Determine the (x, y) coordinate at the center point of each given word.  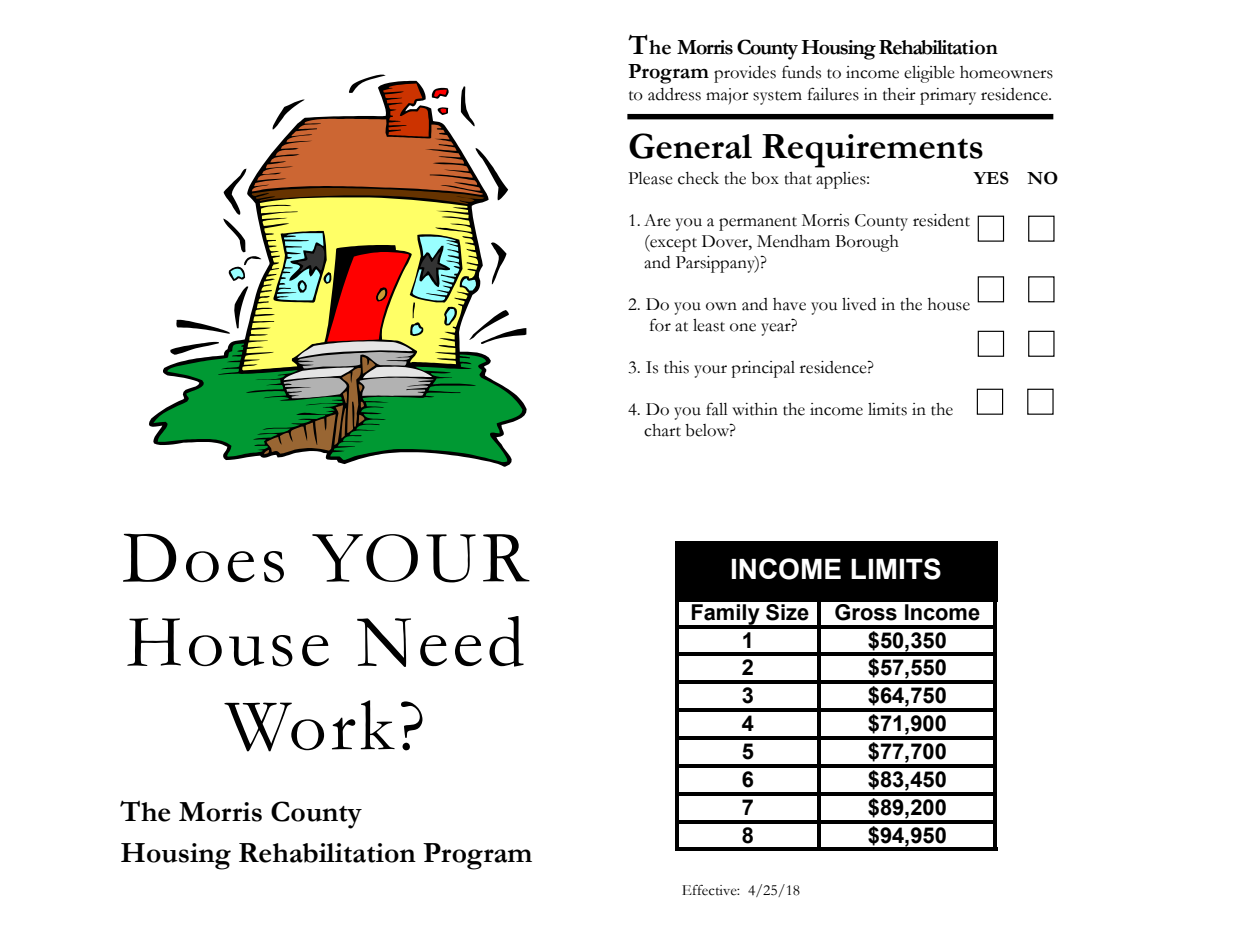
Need (440, 641)
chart (662, 430)
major (727, 96)
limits (887, 409)
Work (309, 726)
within (755, 409)
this (676, 367)
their (899, 94)
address (674, 94)
